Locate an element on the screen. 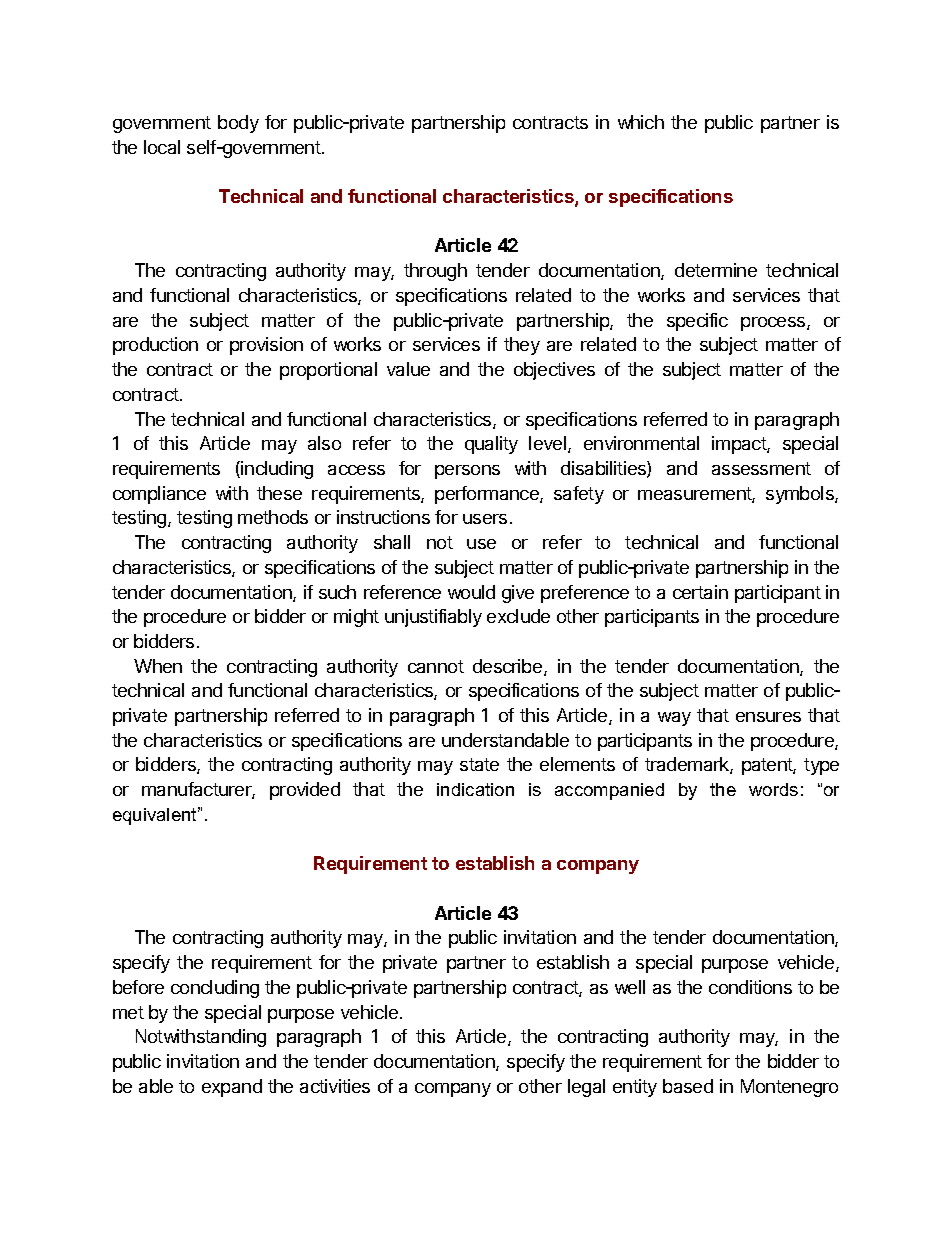  expand is located at coordinates (232, 1088).
